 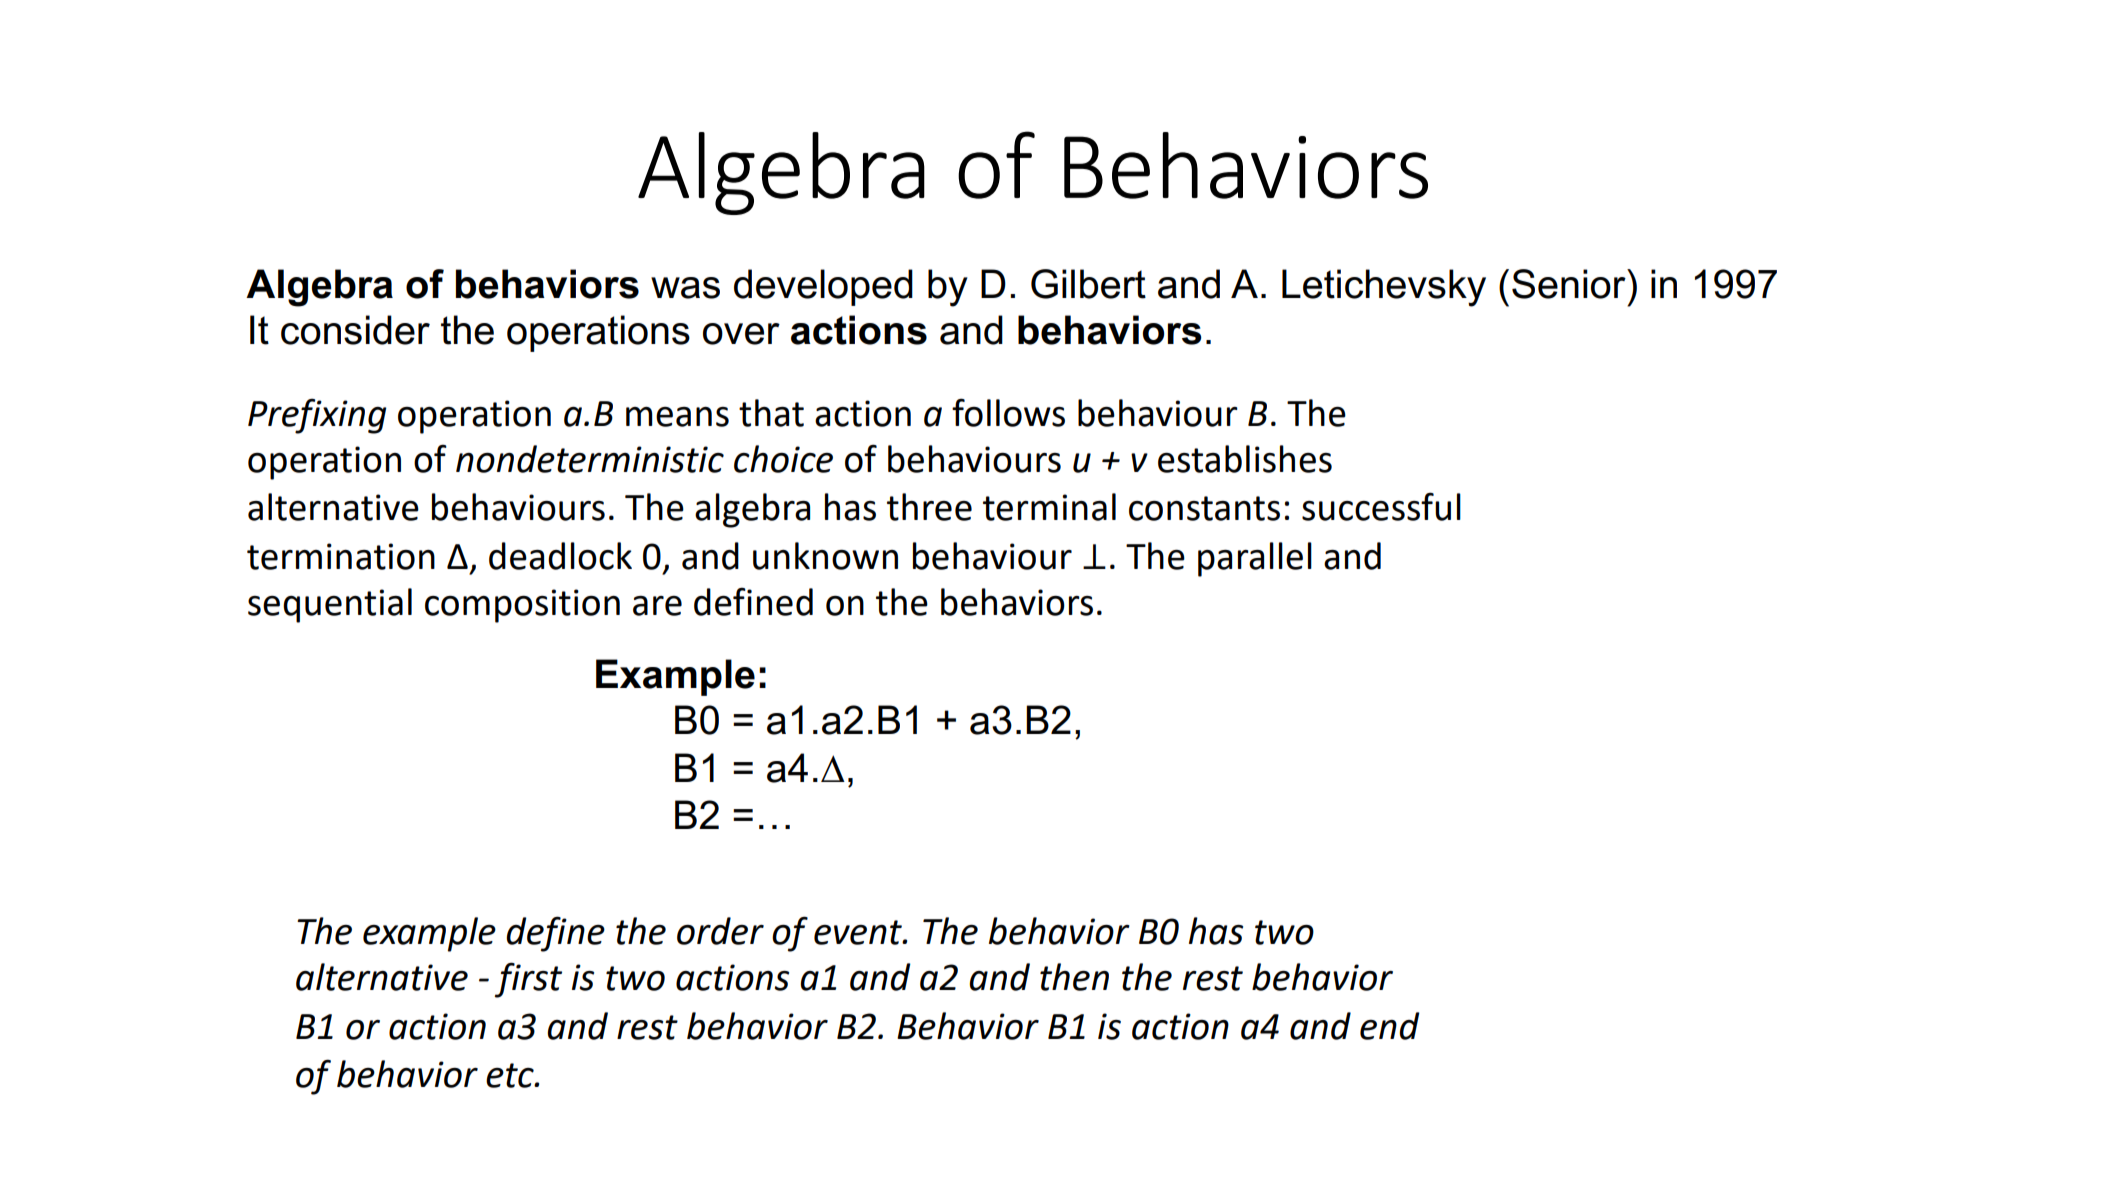 I want to click on Prefixing, so click(x=317, y=416).
